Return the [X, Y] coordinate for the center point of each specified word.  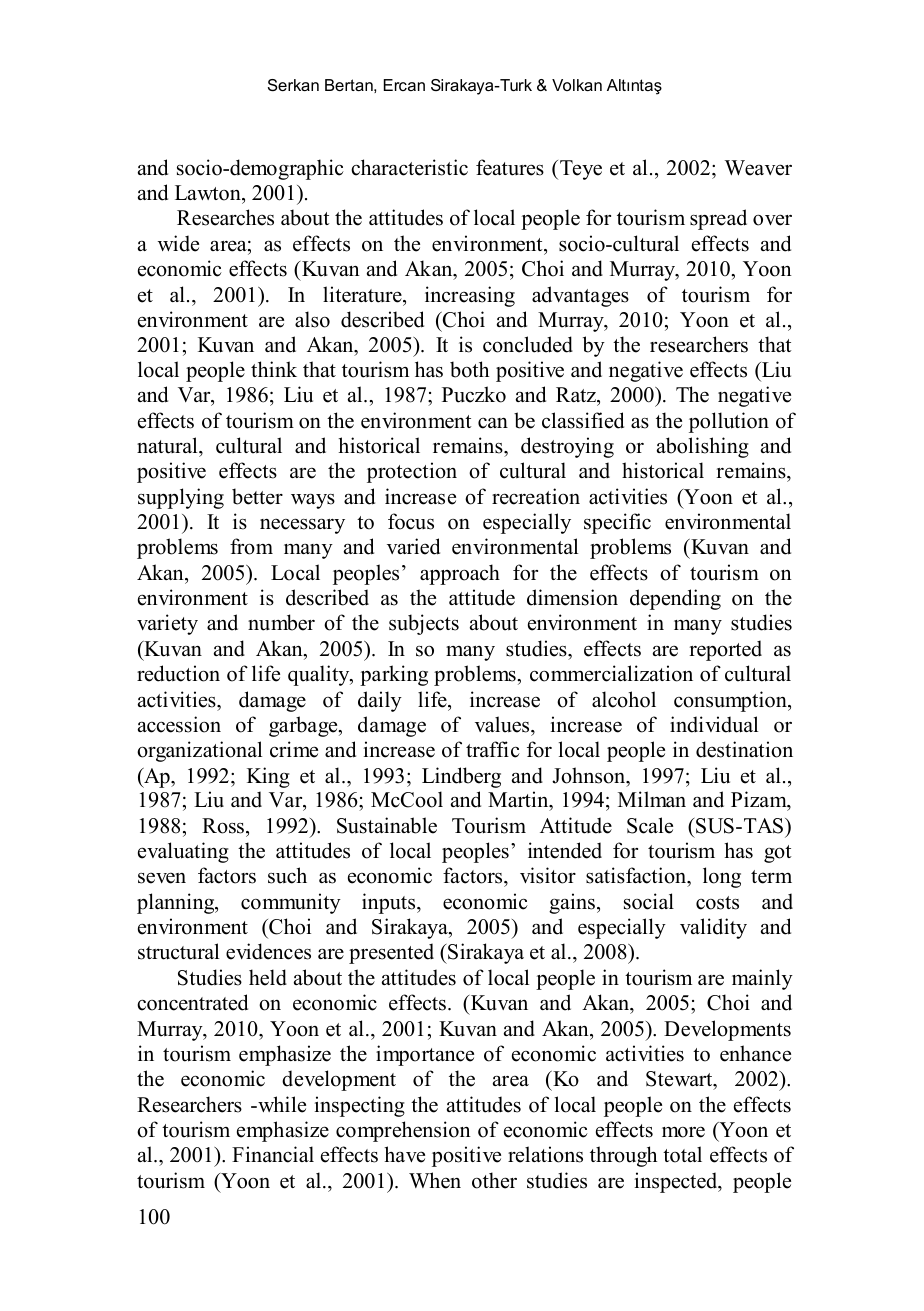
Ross [223, 826]
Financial [273, 1154]
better [257, 496]
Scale [650, 825]
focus [411, 521]
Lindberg [461, 777]
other [494, 1180]
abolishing [703, 447]
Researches [225, 217]
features [510, 167]
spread [718, 219]
